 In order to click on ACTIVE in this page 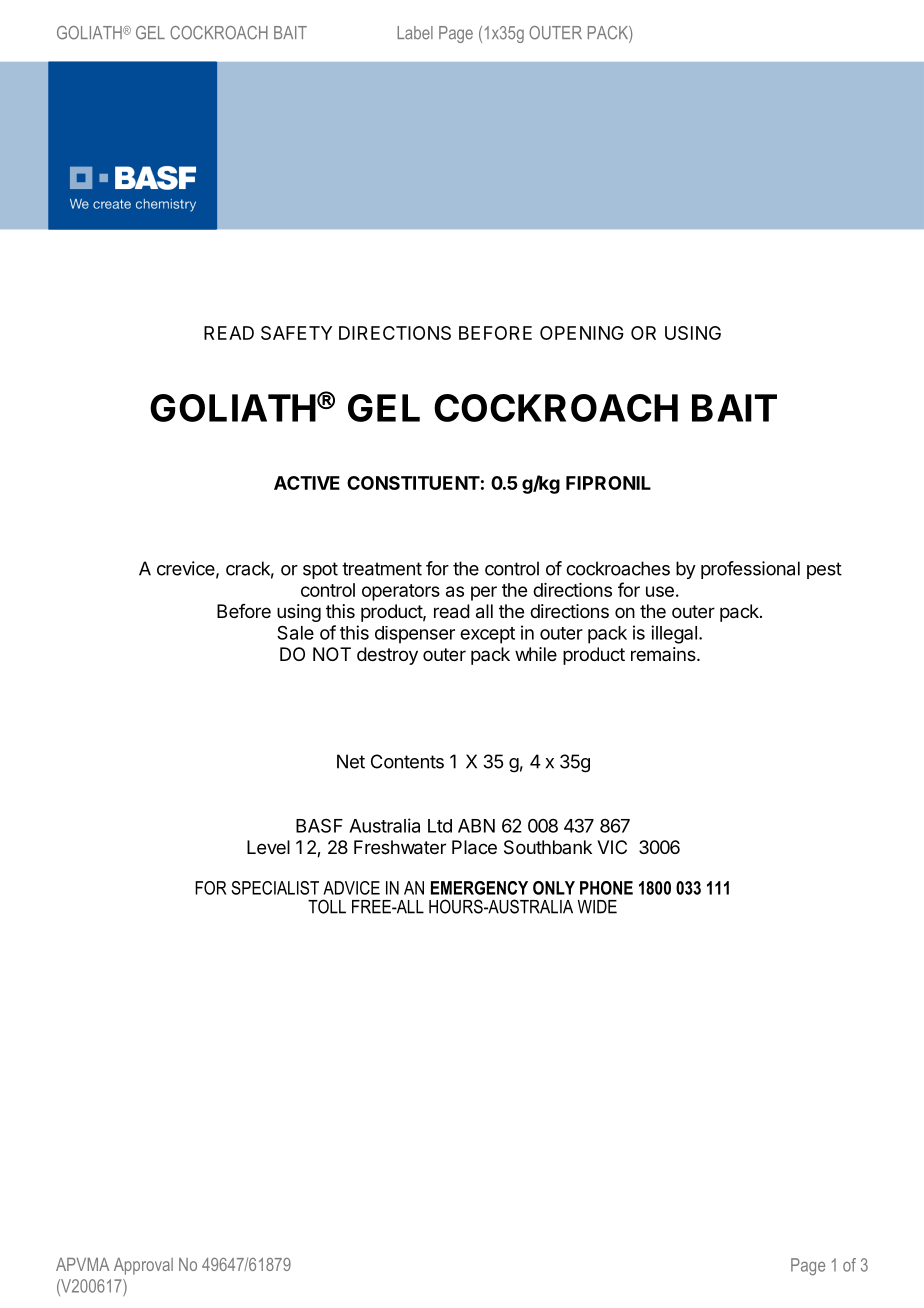, I will do `click(307, 483)`.
